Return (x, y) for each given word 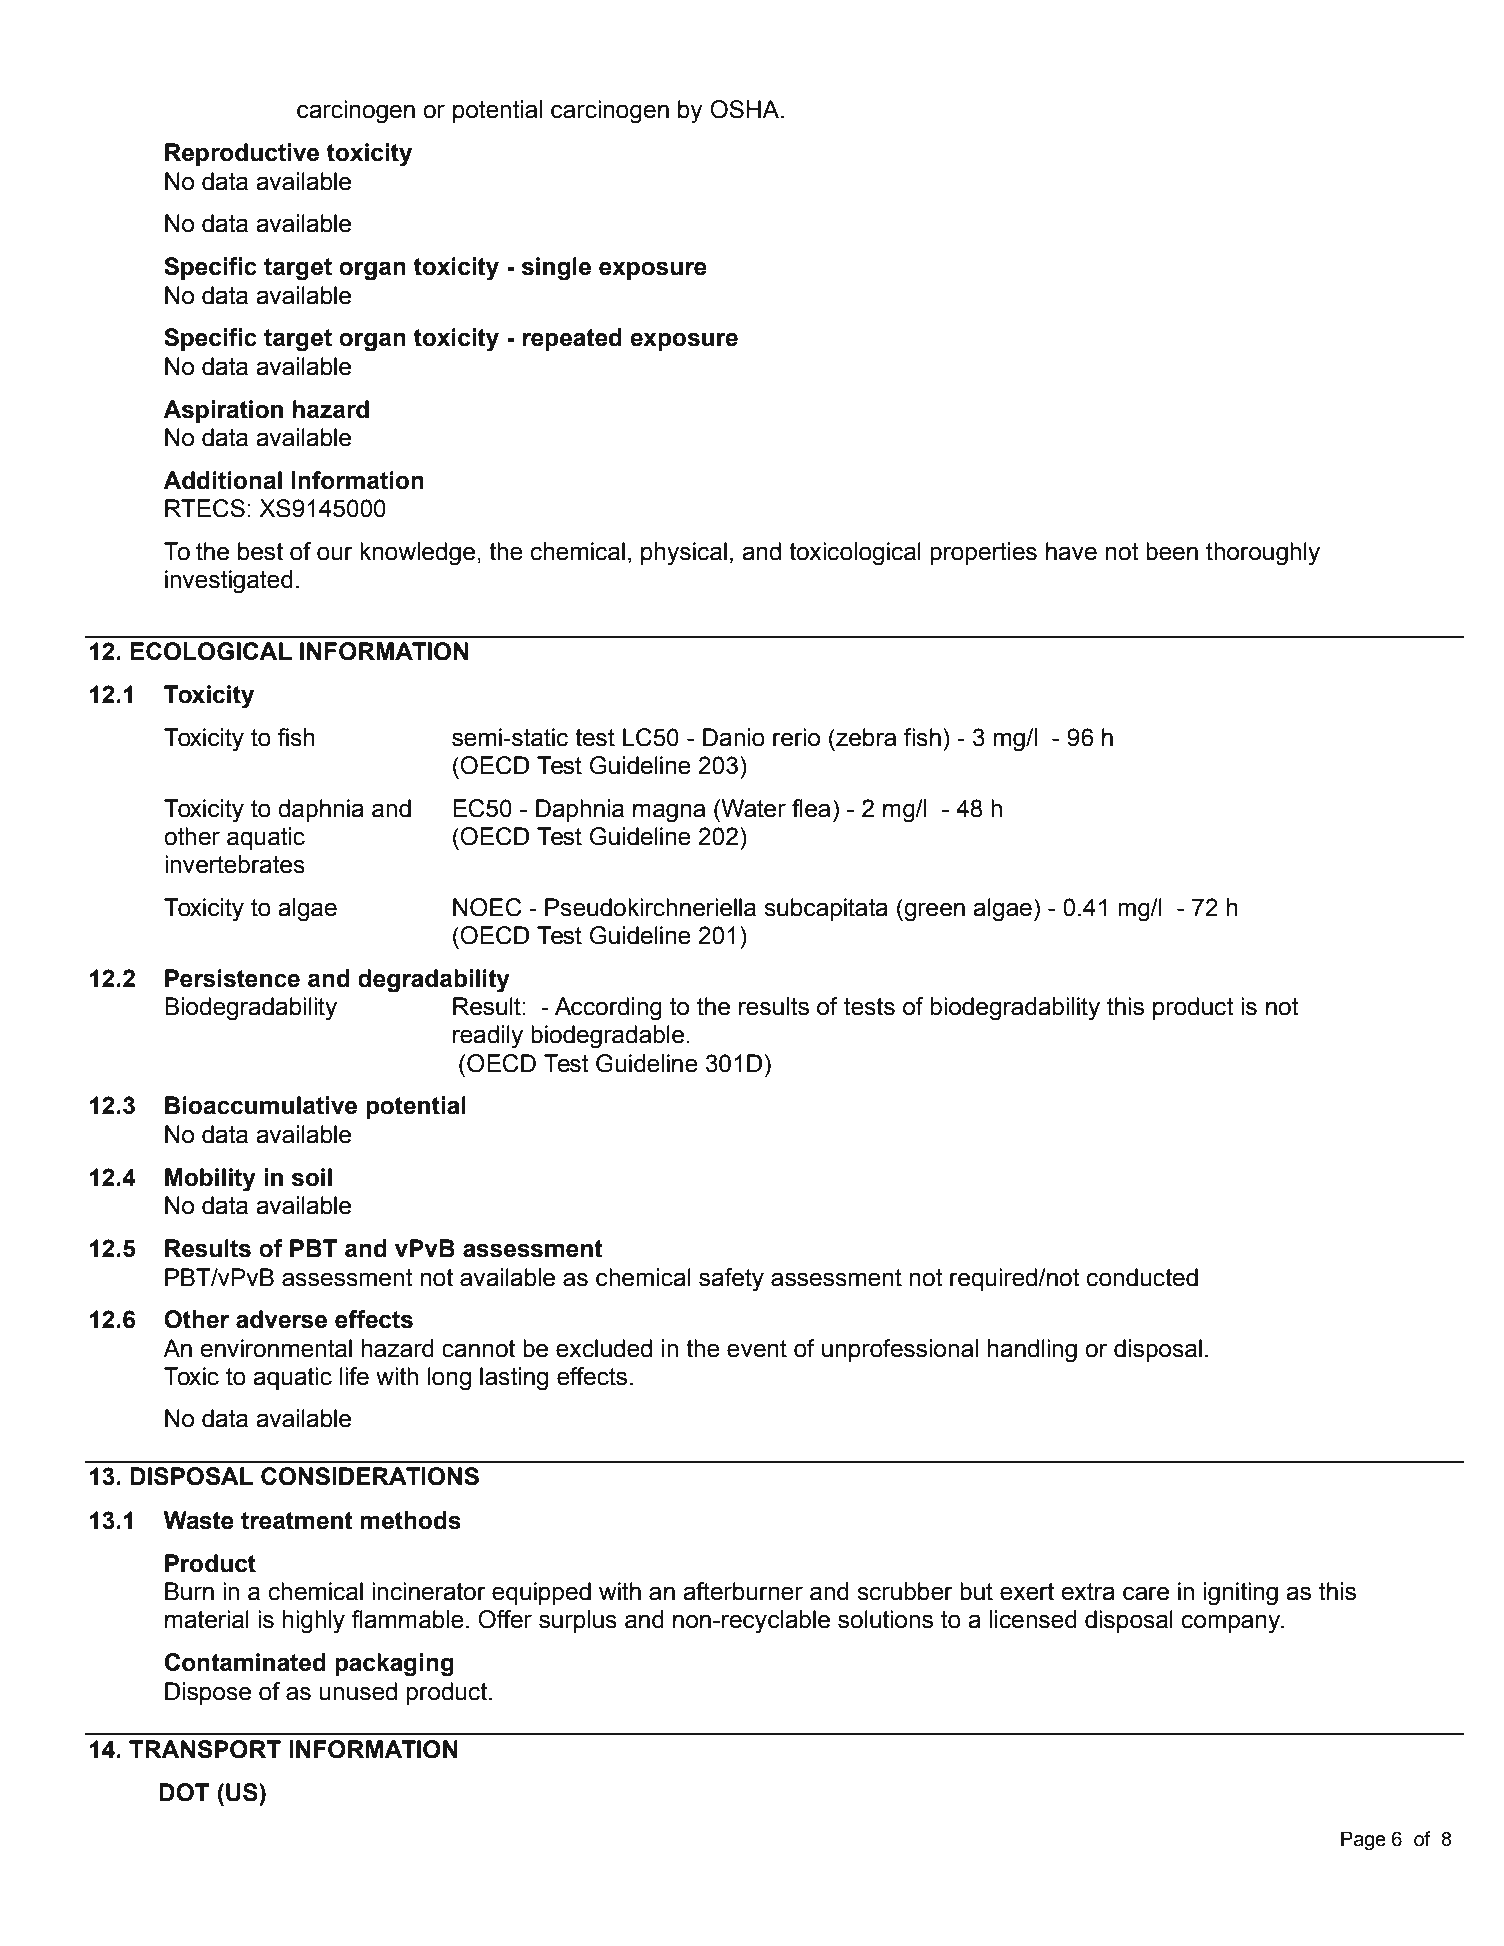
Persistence (232, 978)
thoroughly (1263, 554)
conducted (1142, 1277)
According (608, 1009)
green (933, 912)
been (1172, 551)
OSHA (746, 109)
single (556, 269)
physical (684, 554)
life (354, 1376)
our (335, 553)
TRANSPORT (205, 1749)
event (757, 1349)
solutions (885, 1619)
